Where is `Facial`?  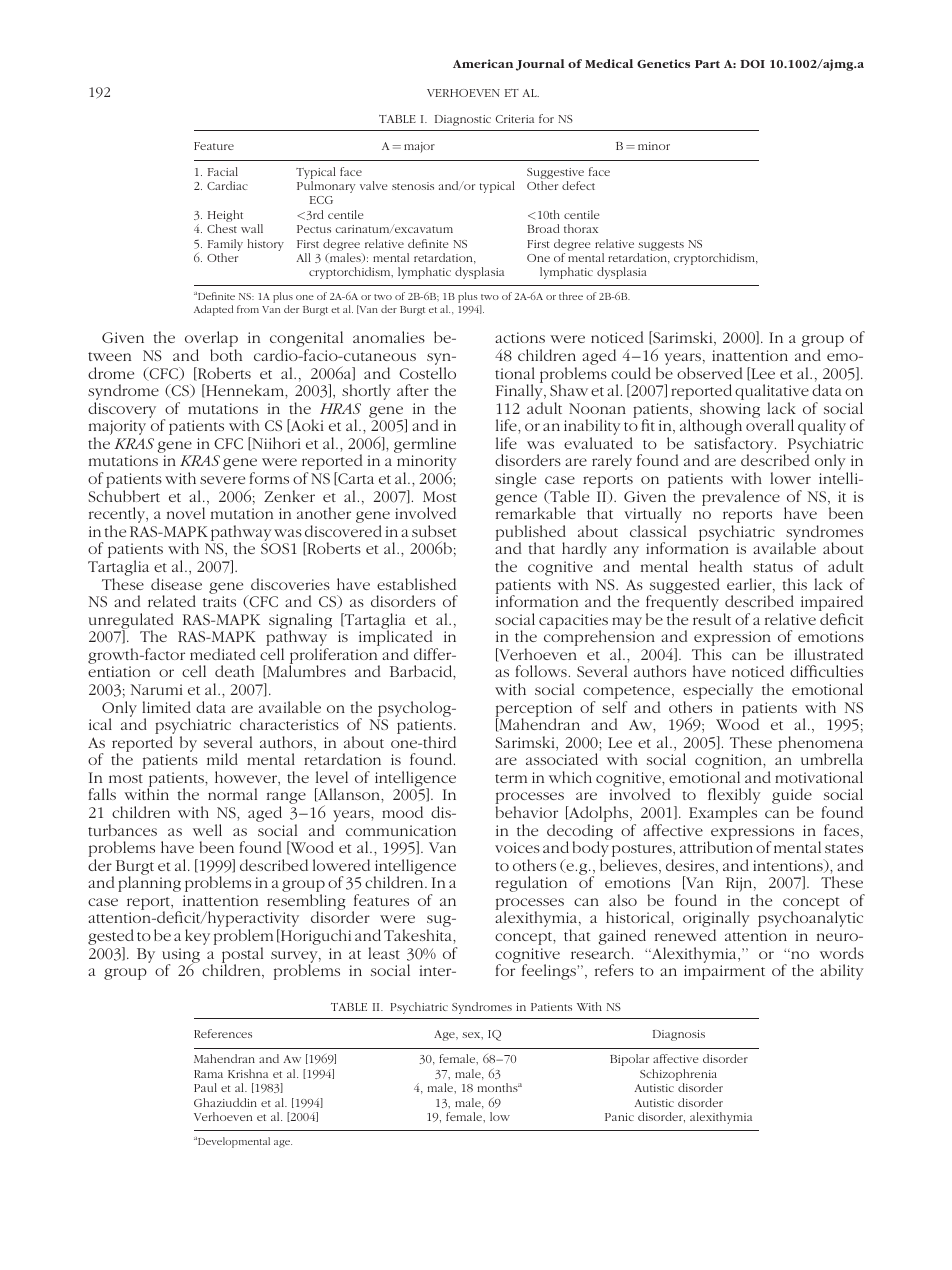 Facial is located at coordinates (223, 171).
